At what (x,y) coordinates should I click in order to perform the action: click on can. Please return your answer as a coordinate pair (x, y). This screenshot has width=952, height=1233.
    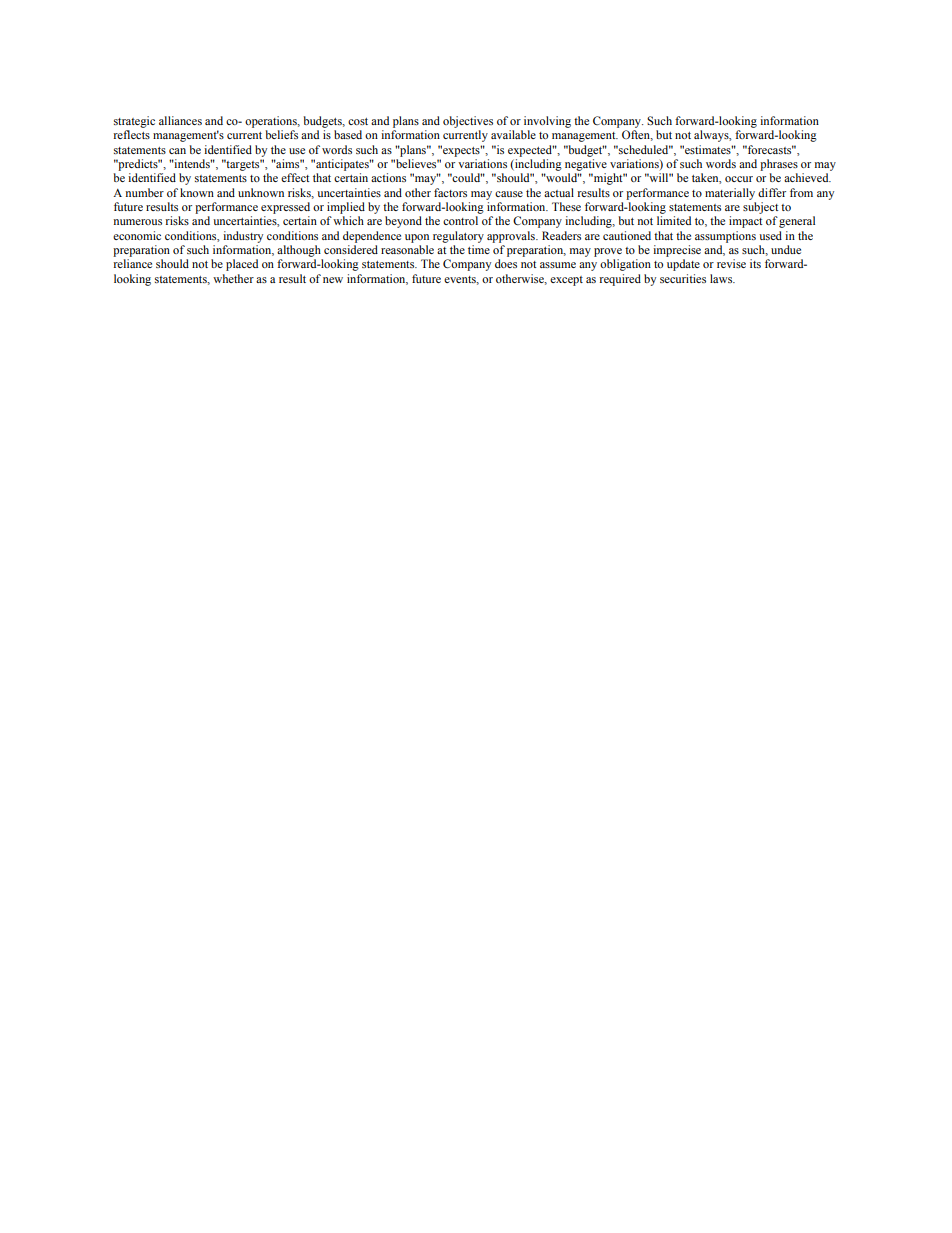
    Looking at the image, I should click on (177, 151).
